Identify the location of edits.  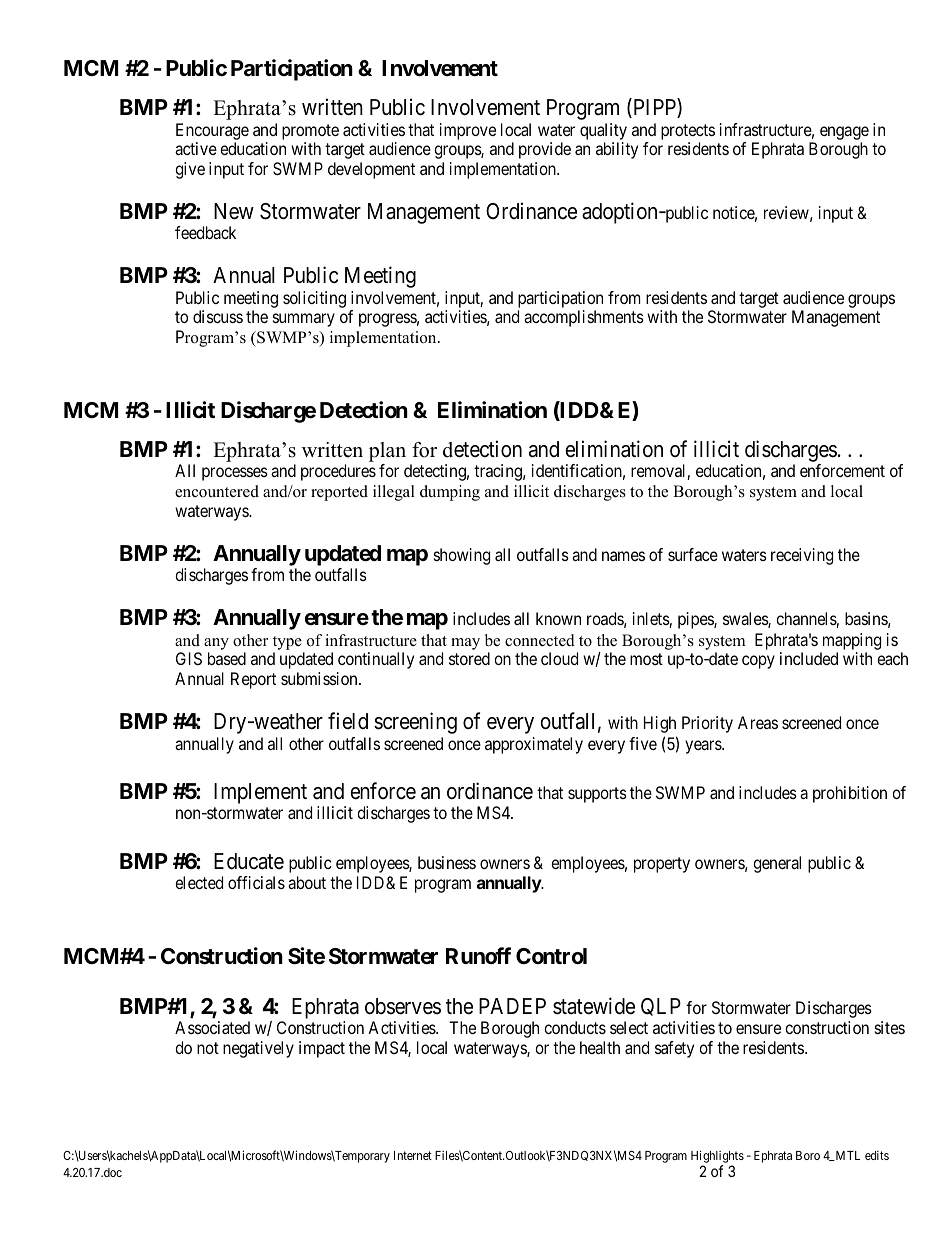
(877, 1155).
